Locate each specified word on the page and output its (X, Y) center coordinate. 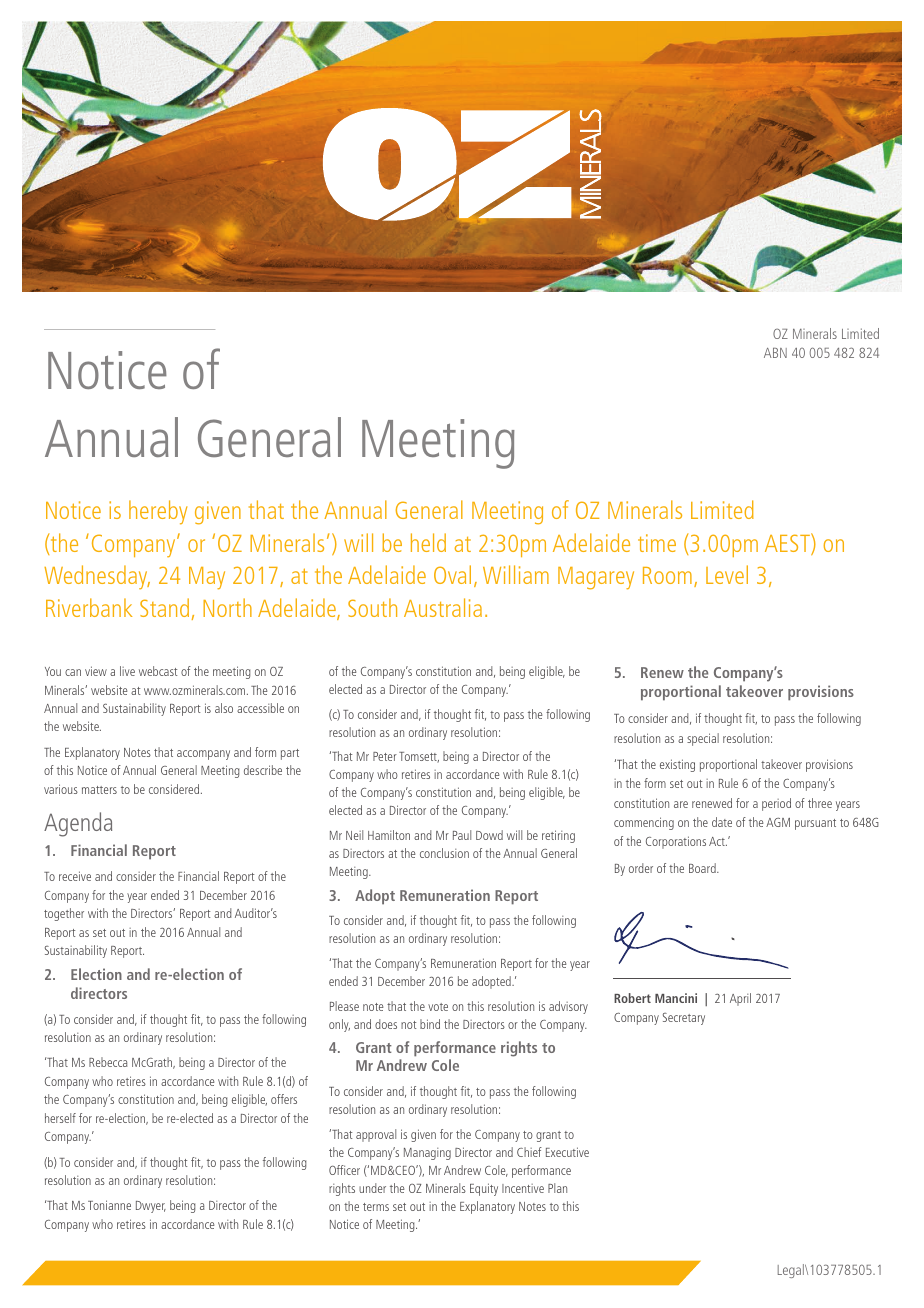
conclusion (444, 853)
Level (727, 574)
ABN (775, 353)
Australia (443, 607)
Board (703, 868)
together (64, 914)
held (428, 542)
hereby (158, 512)
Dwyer (151, 1207)
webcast (158, 671)
